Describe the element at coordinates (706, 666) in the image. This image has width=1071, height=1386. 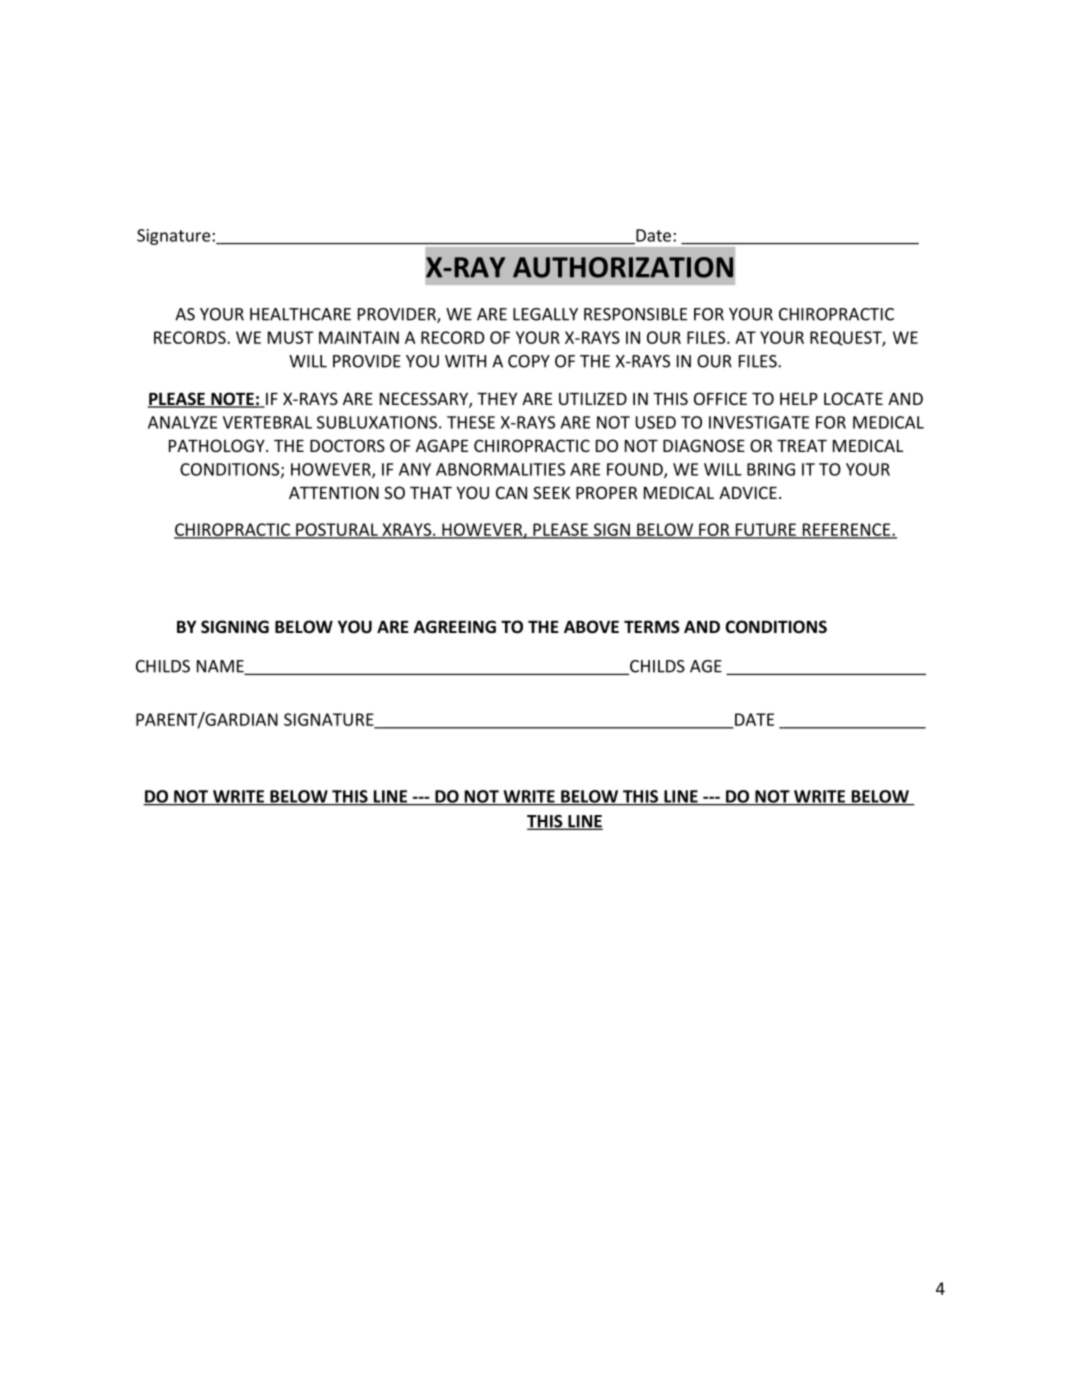
I see `AGE` at that location.
